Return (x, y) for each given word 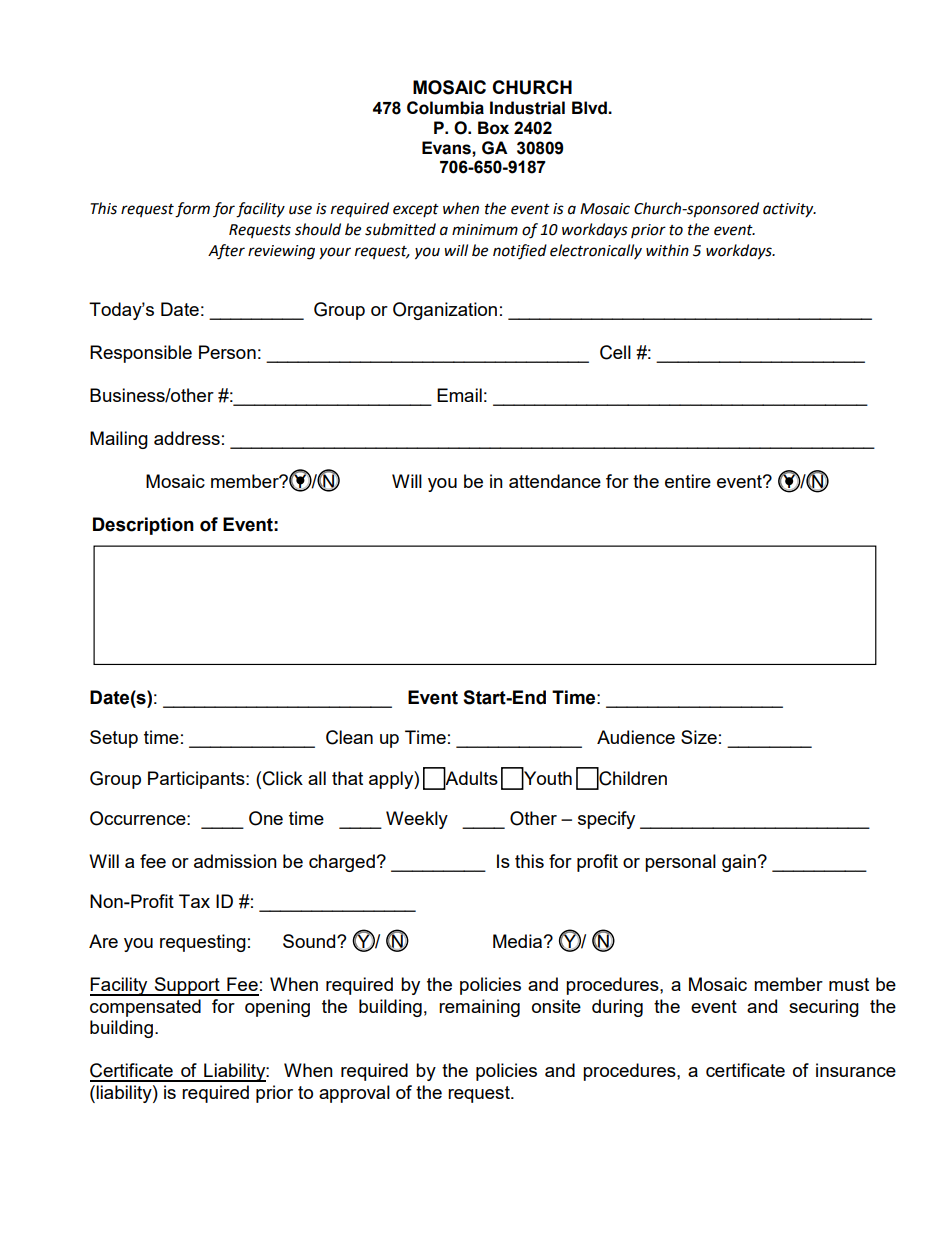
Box (493, 128)
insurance (856, 1070)
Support (187, 986)
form (192, 210)
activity (789, 210)
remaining (479, 1008)
